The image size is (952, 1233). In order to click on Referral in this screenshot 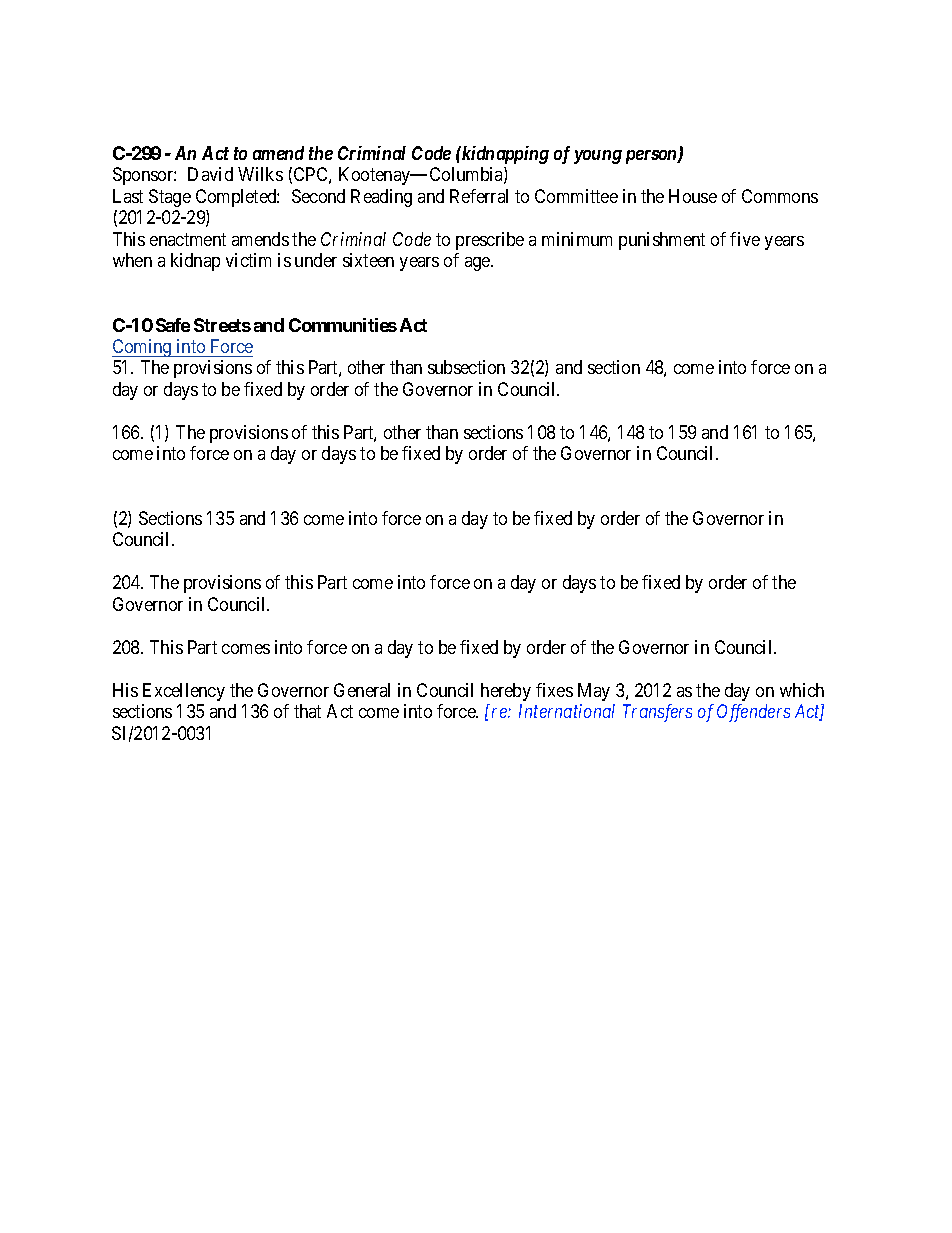, I will do `click(479, 196)`.
